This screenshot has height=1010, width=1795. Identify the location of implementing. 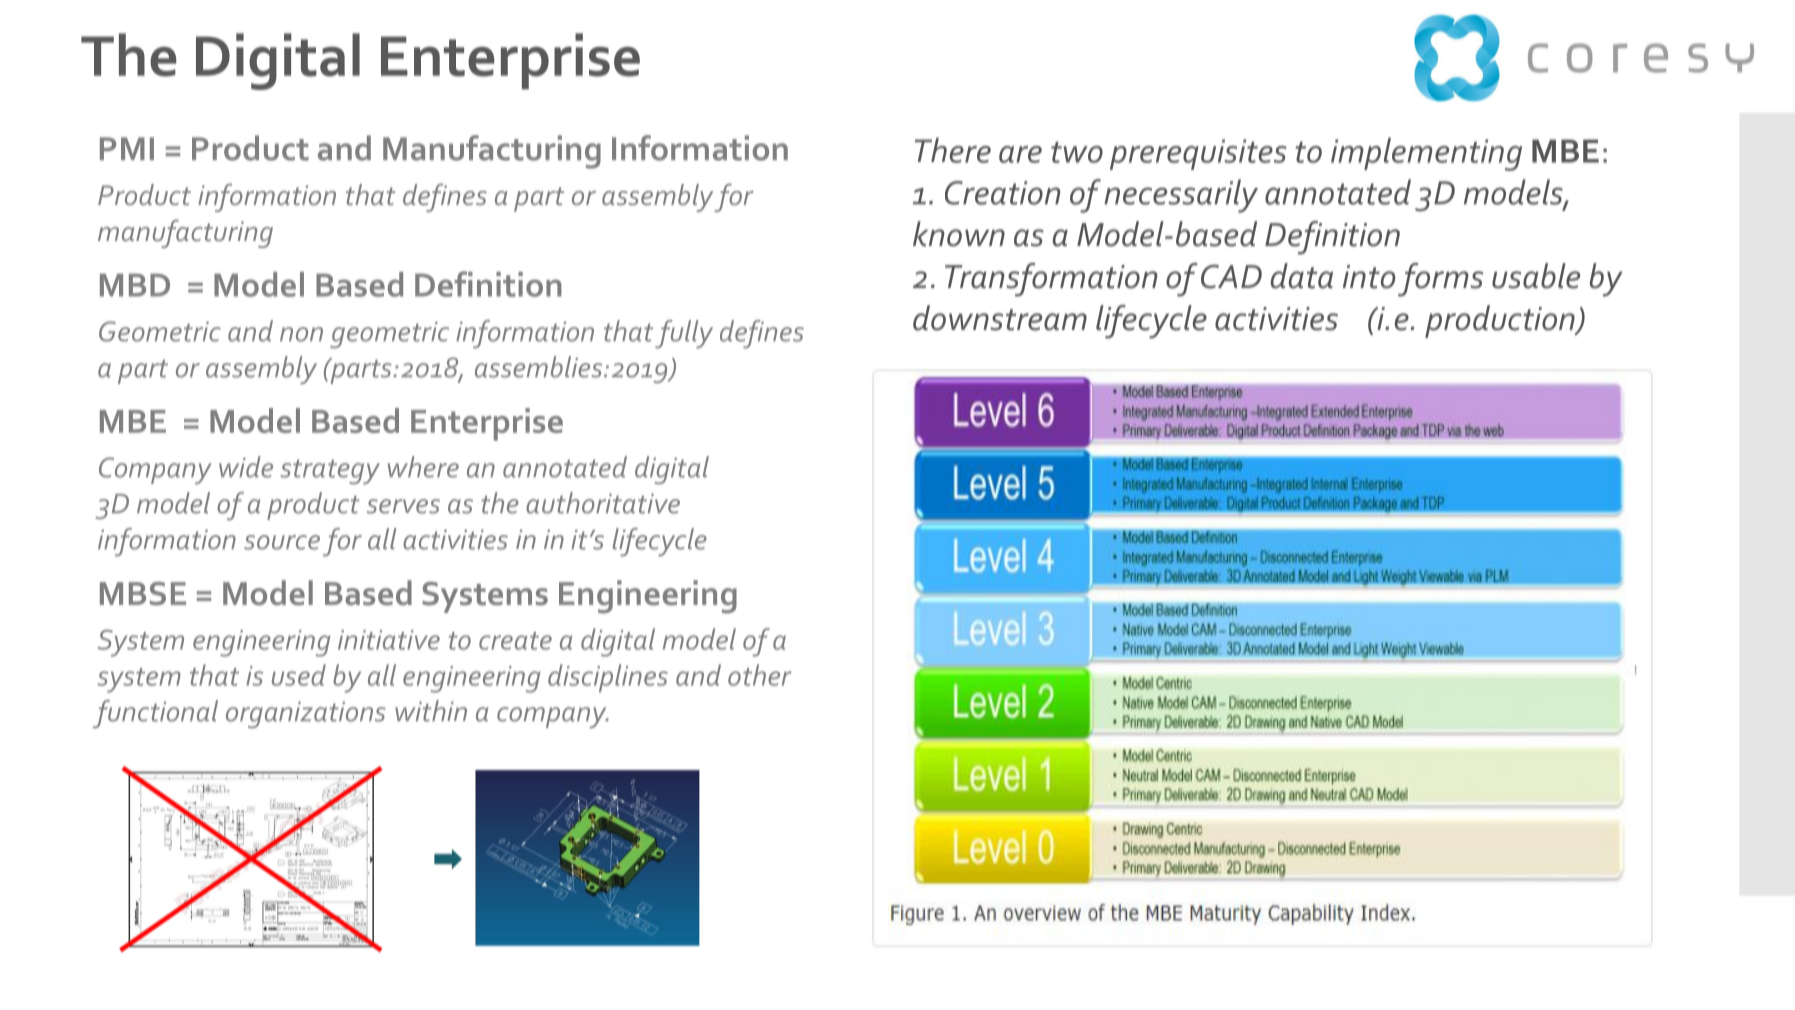
(1426, 154).
